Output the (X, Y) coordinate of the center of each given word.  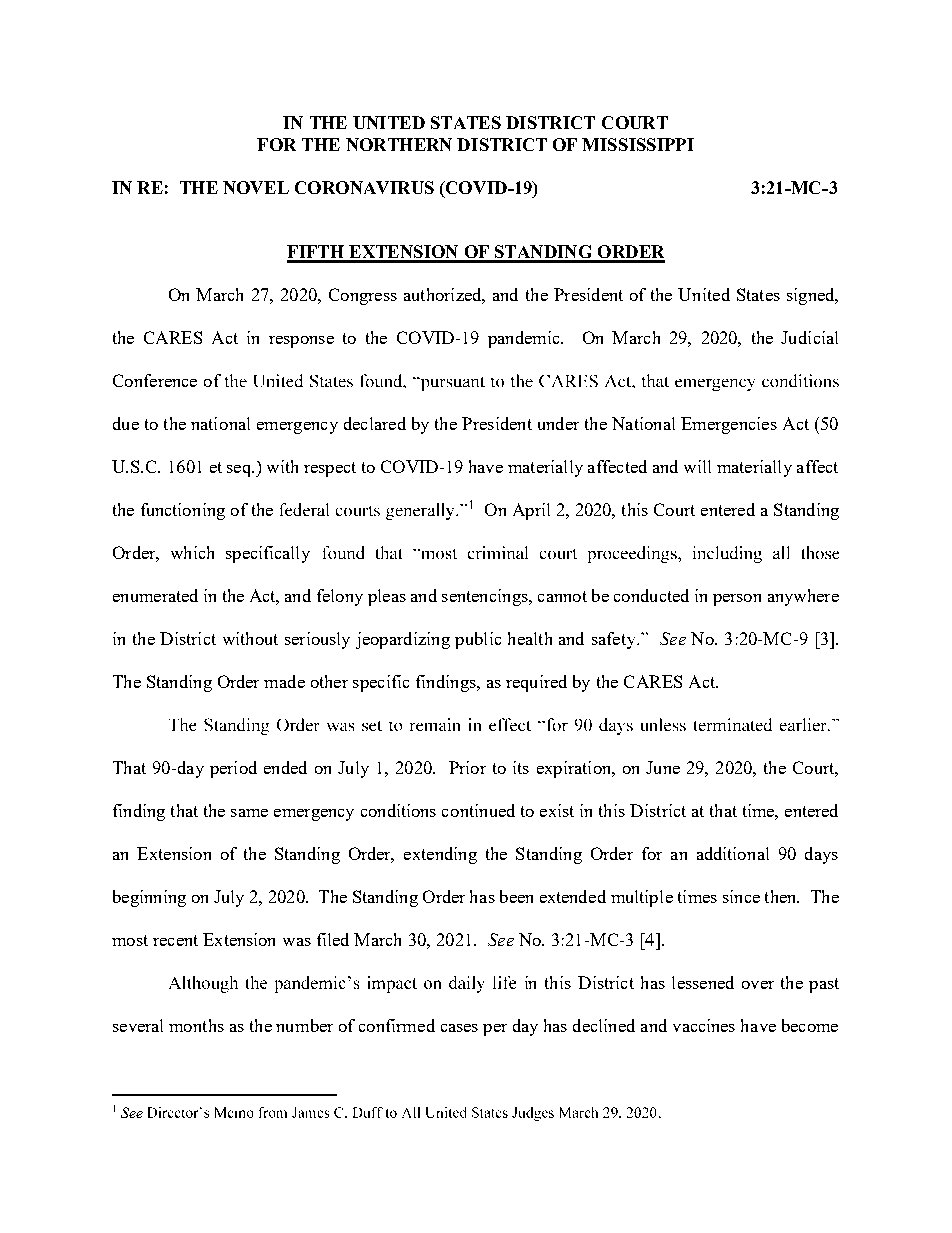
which (192, 552)
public (478, 640)
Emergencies (729, 425)
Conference (155, 380)
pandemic (525, 339)
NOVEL (256, 187)
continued (478, 810)
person (737, 600)
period (233, 769)
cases (459, 1028)
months (196, 1025)
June (663, 767)
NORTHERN (399, 144)
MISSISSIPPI (638, 144)
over (758, 985)
